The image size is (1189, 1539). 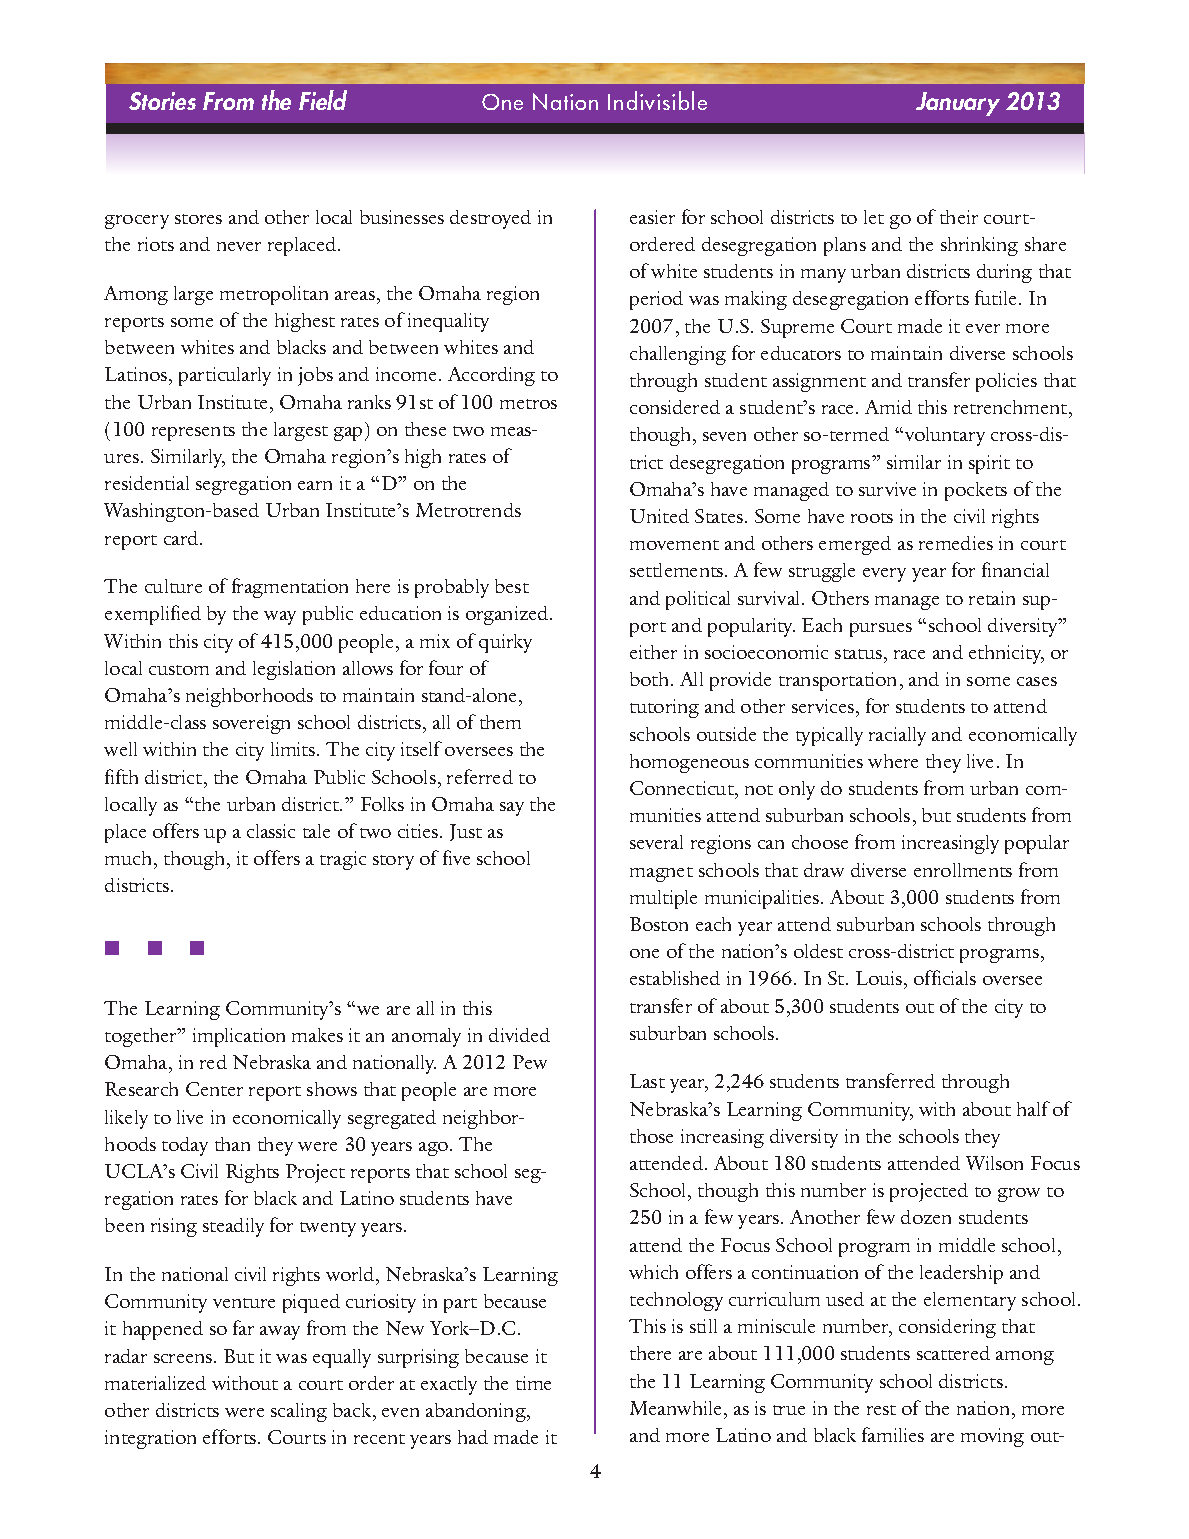 I want to click on January, so click(x=958, y=104).
